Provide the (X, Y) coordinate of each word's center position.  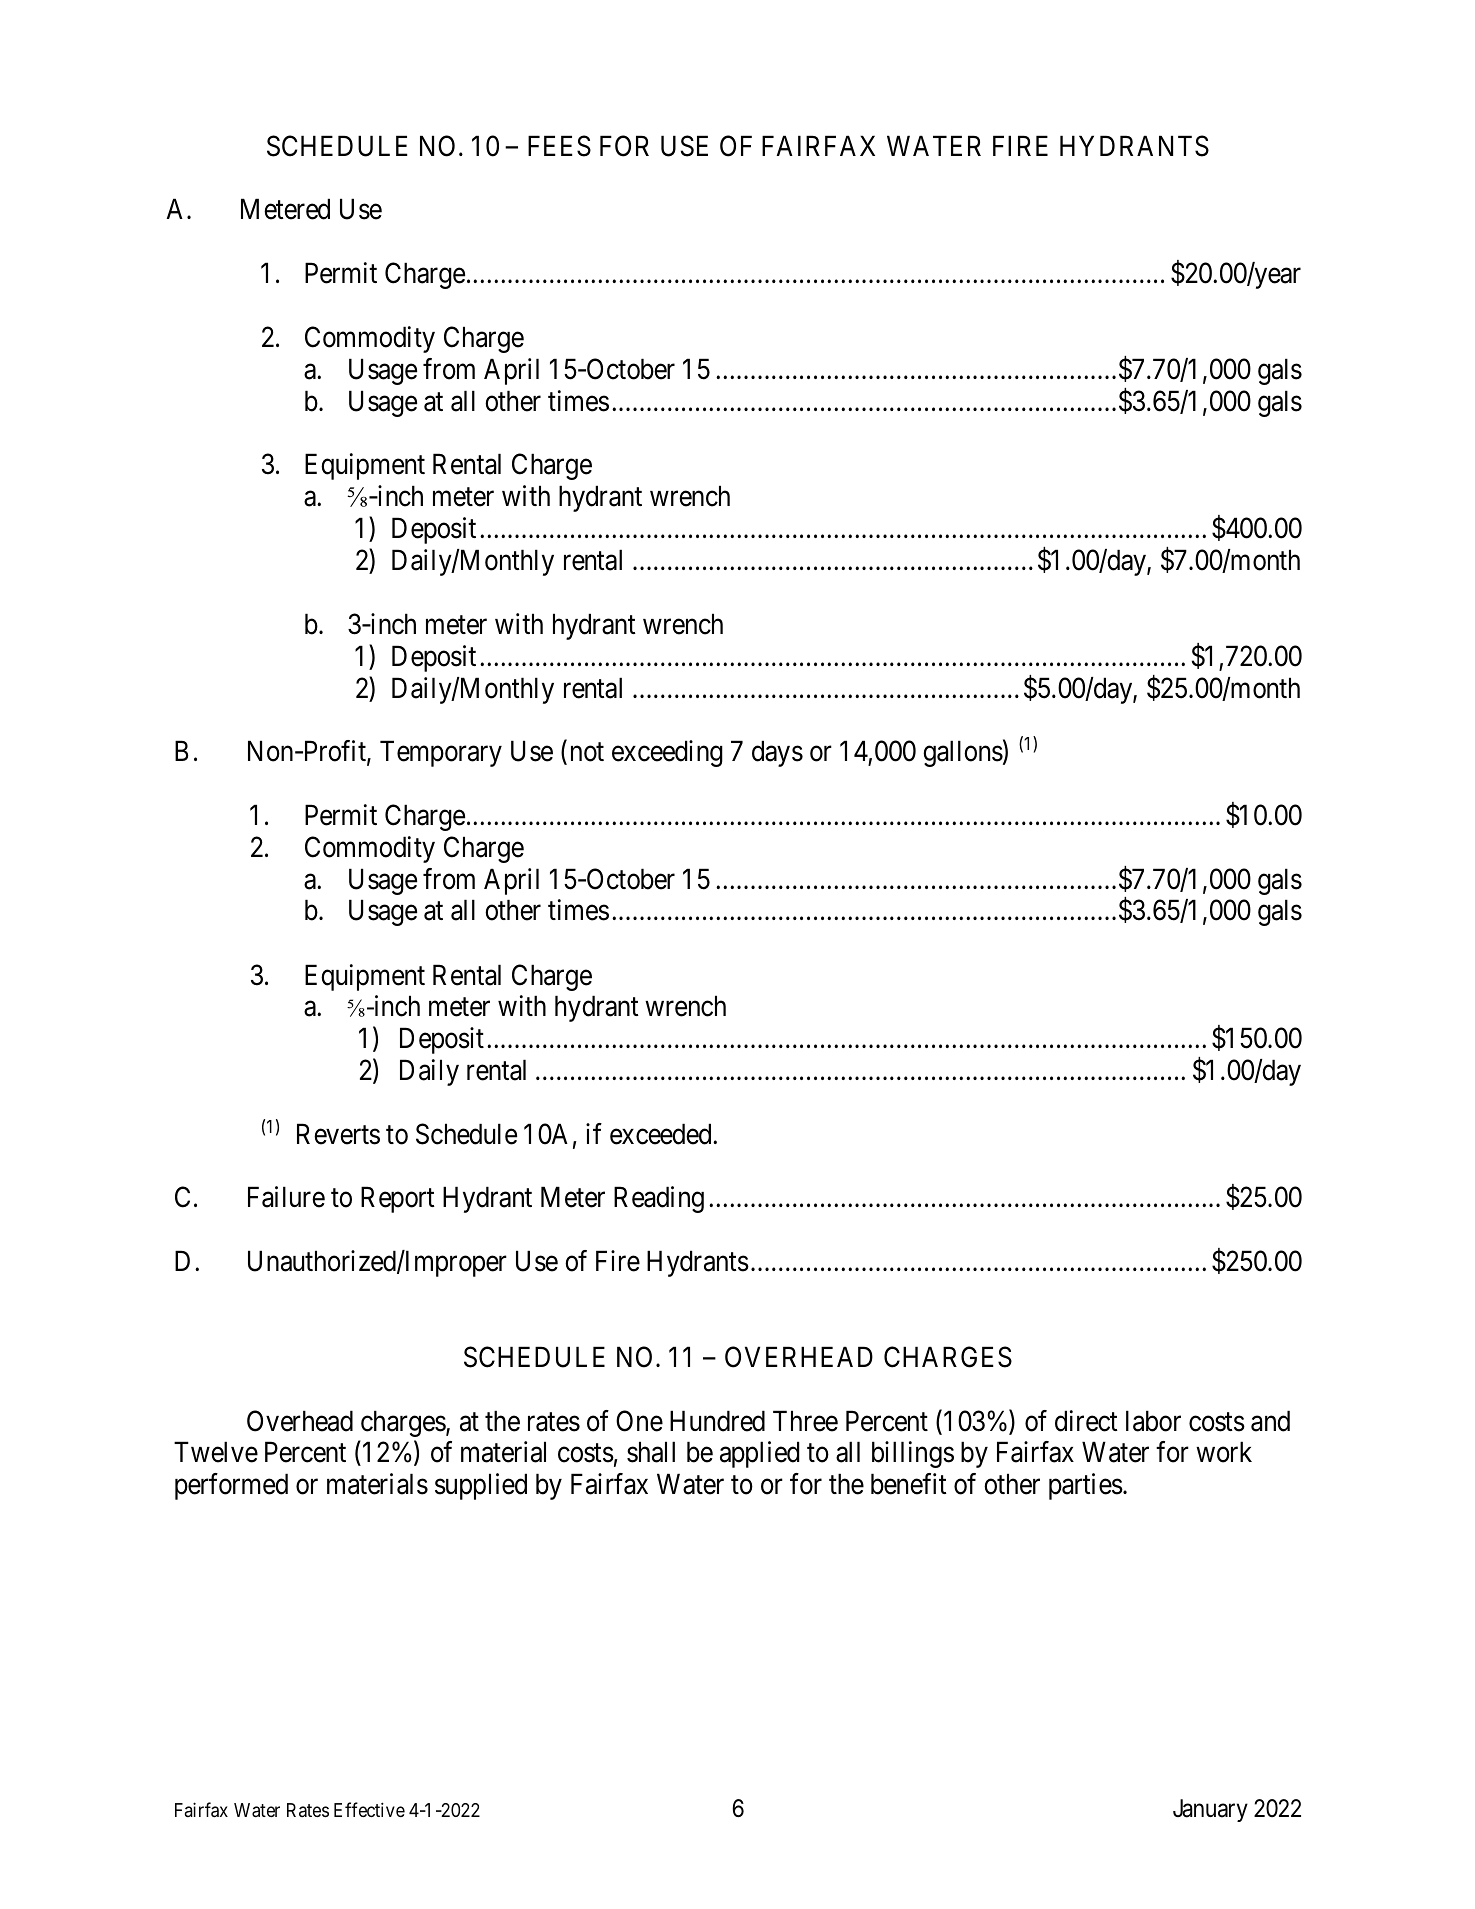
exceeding (667, 753)
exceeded (662, 1134)
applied (759, 1455)
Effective (369, 1809)
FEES (559, 146)
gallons (963, 753)
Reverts (338, 1134)
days (777, 753)
